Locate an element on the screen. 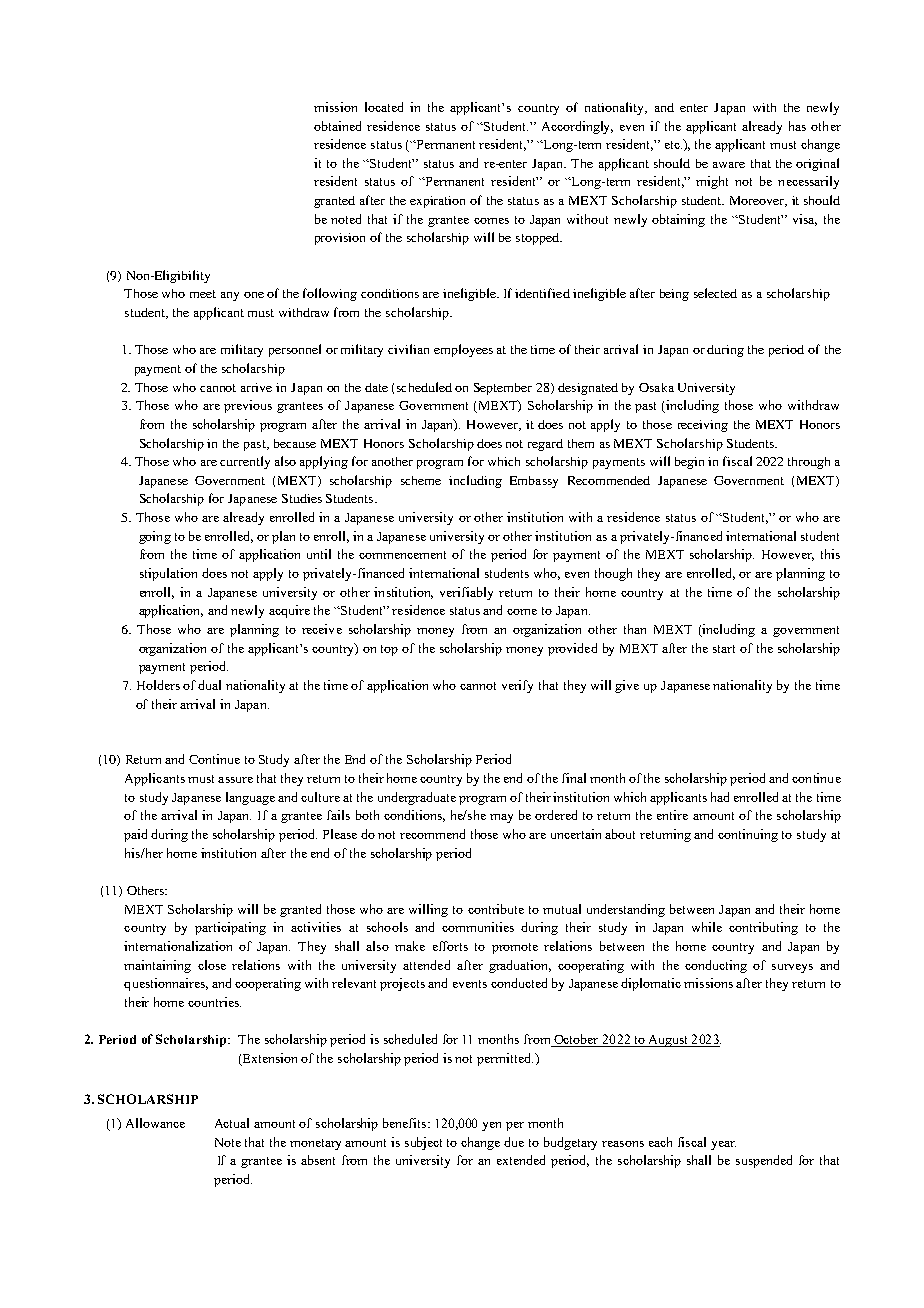 This screenshot has height=1308, width=924. Actual is located at coordinates (232, 1123).
